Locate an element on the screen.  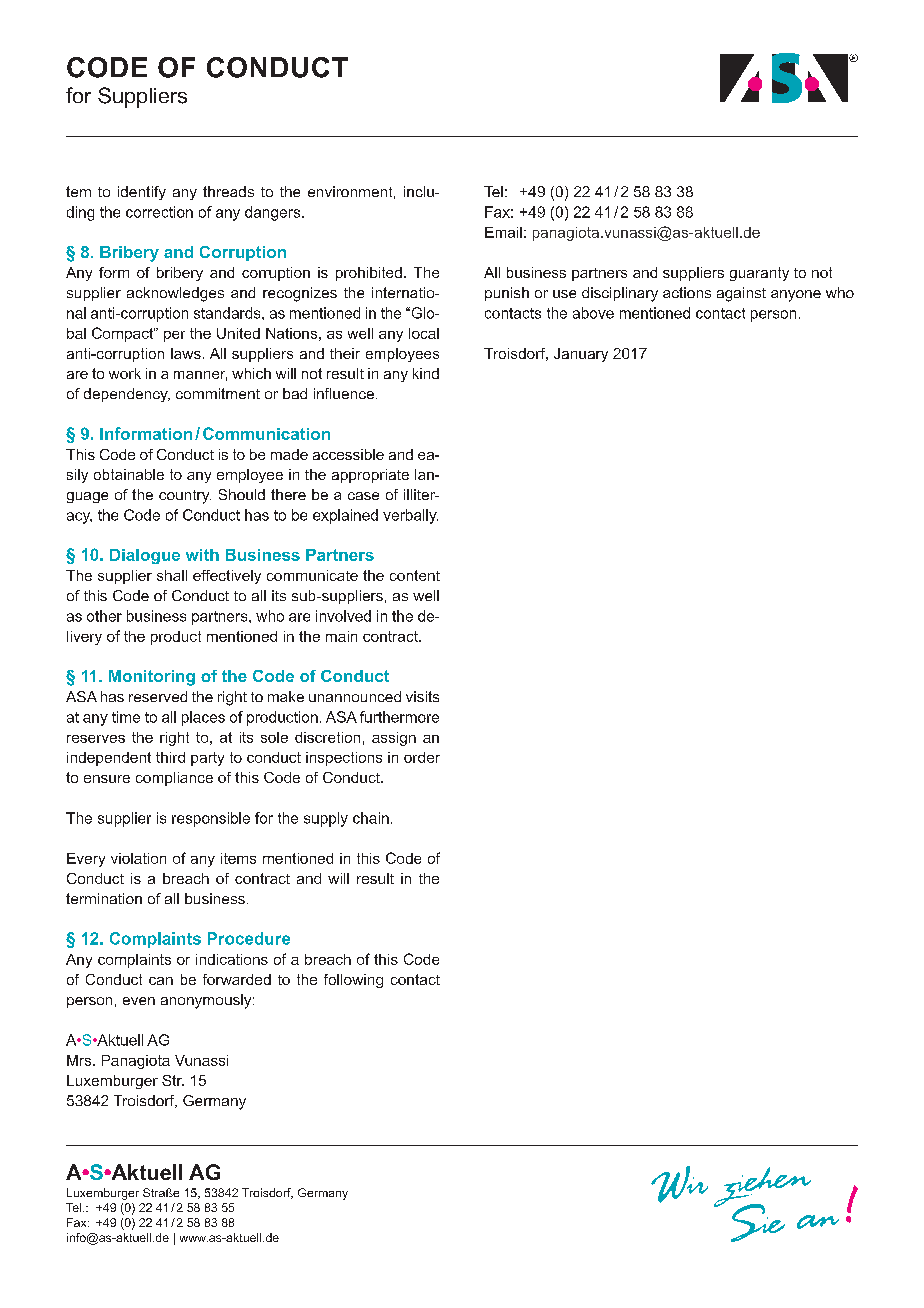
correction is located at coordinates (159, 212).
